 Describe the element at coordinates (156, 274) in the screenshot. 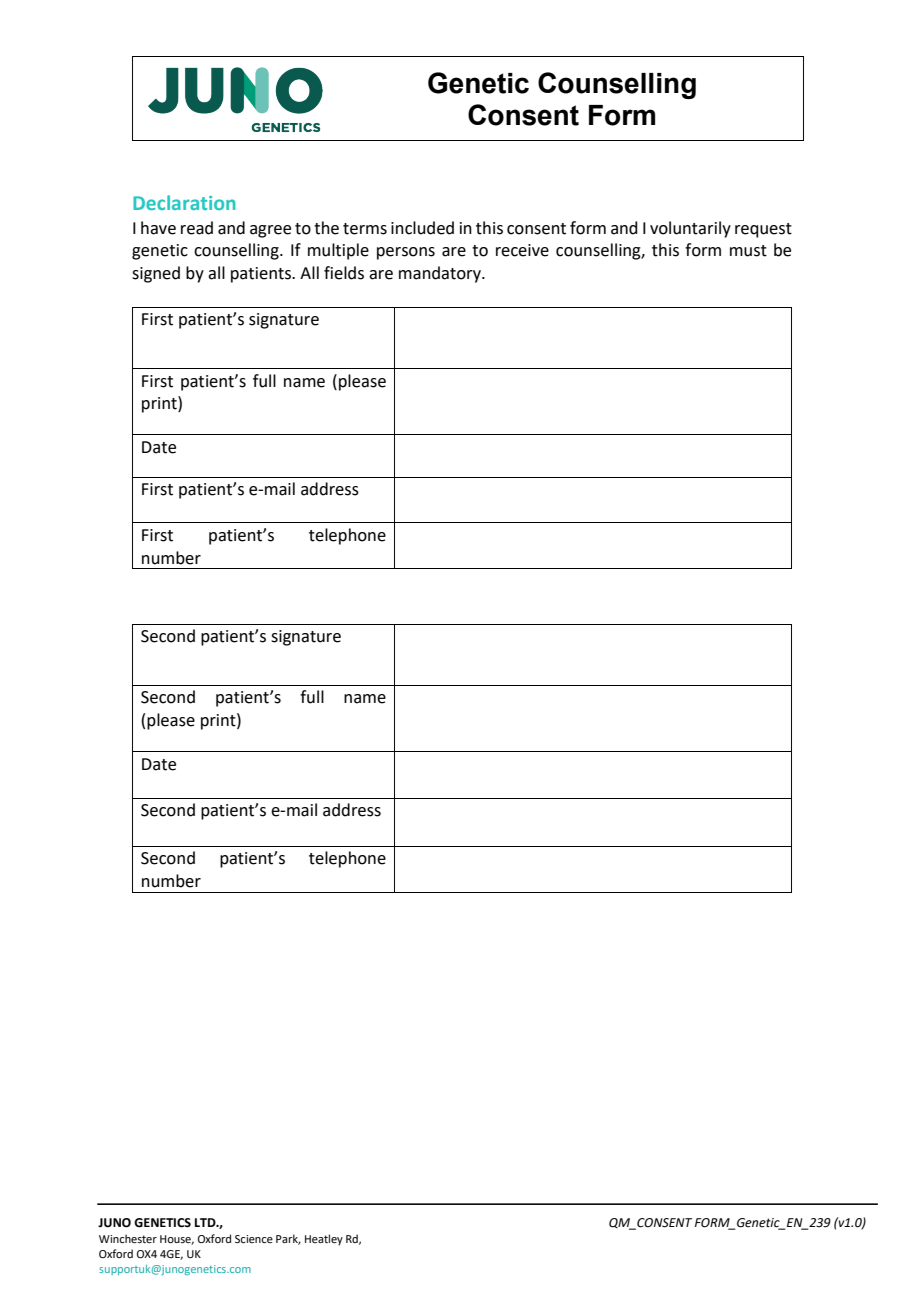

I see `signed` at that location.
